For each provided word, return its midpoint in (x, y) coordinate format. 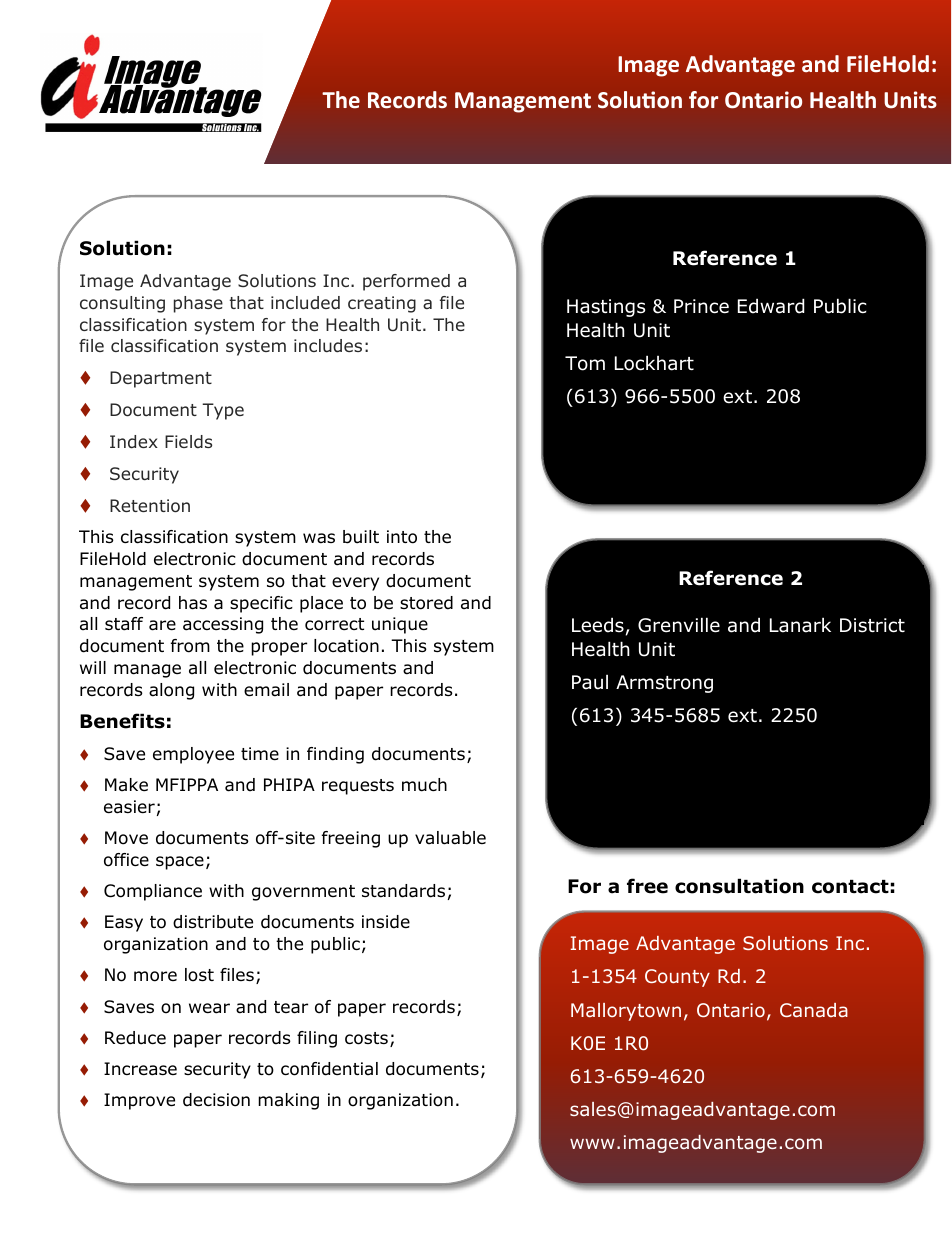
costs (366, 1038)
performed (406, 282)
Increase (140, 1069)
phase (198, 304)
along (171, 691)
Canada (814, 1010)
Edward (771, 306)
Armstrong (664, 684)
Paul (590, 682)
